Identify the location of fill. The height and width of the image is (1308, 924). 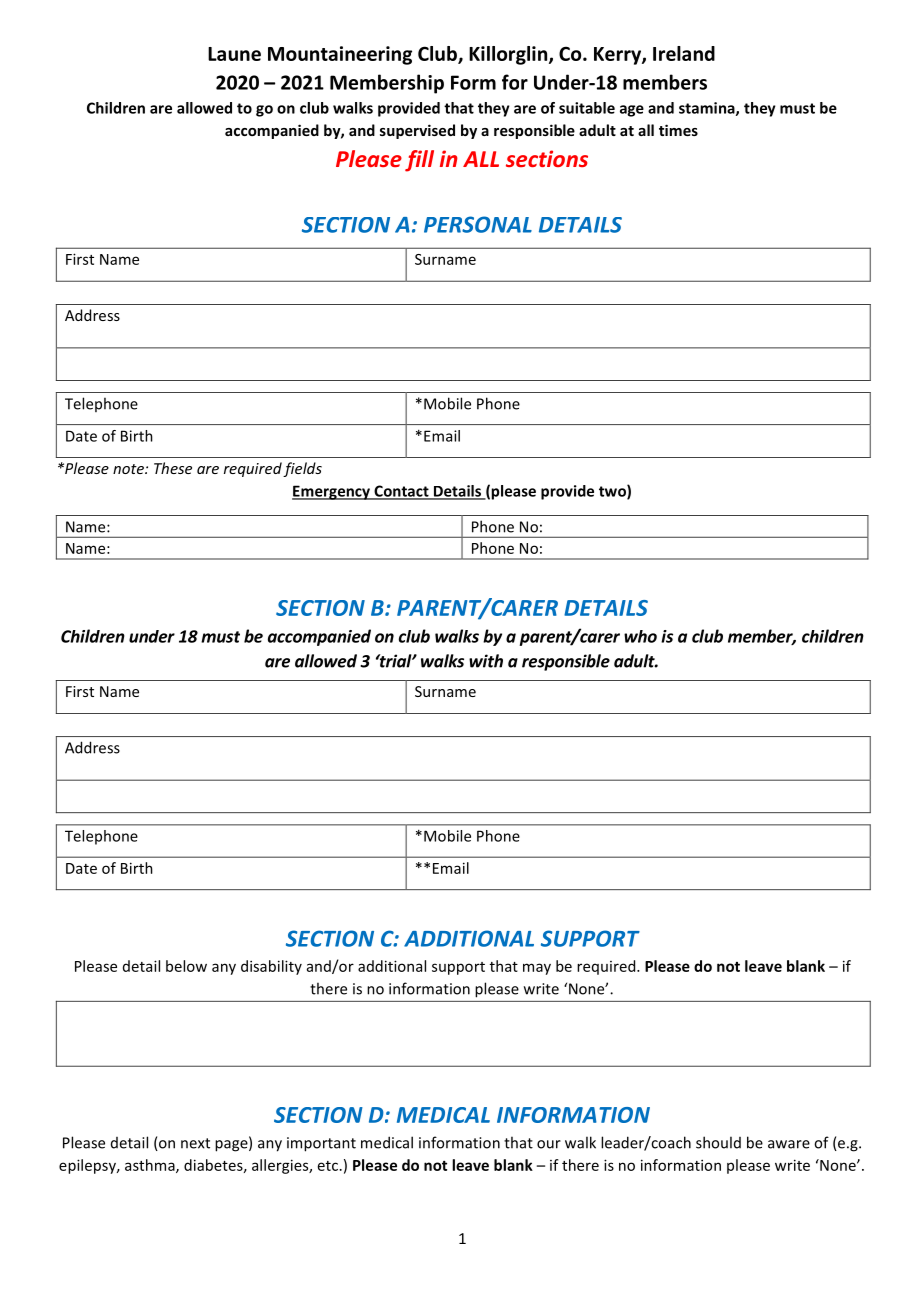
(419, 161).
